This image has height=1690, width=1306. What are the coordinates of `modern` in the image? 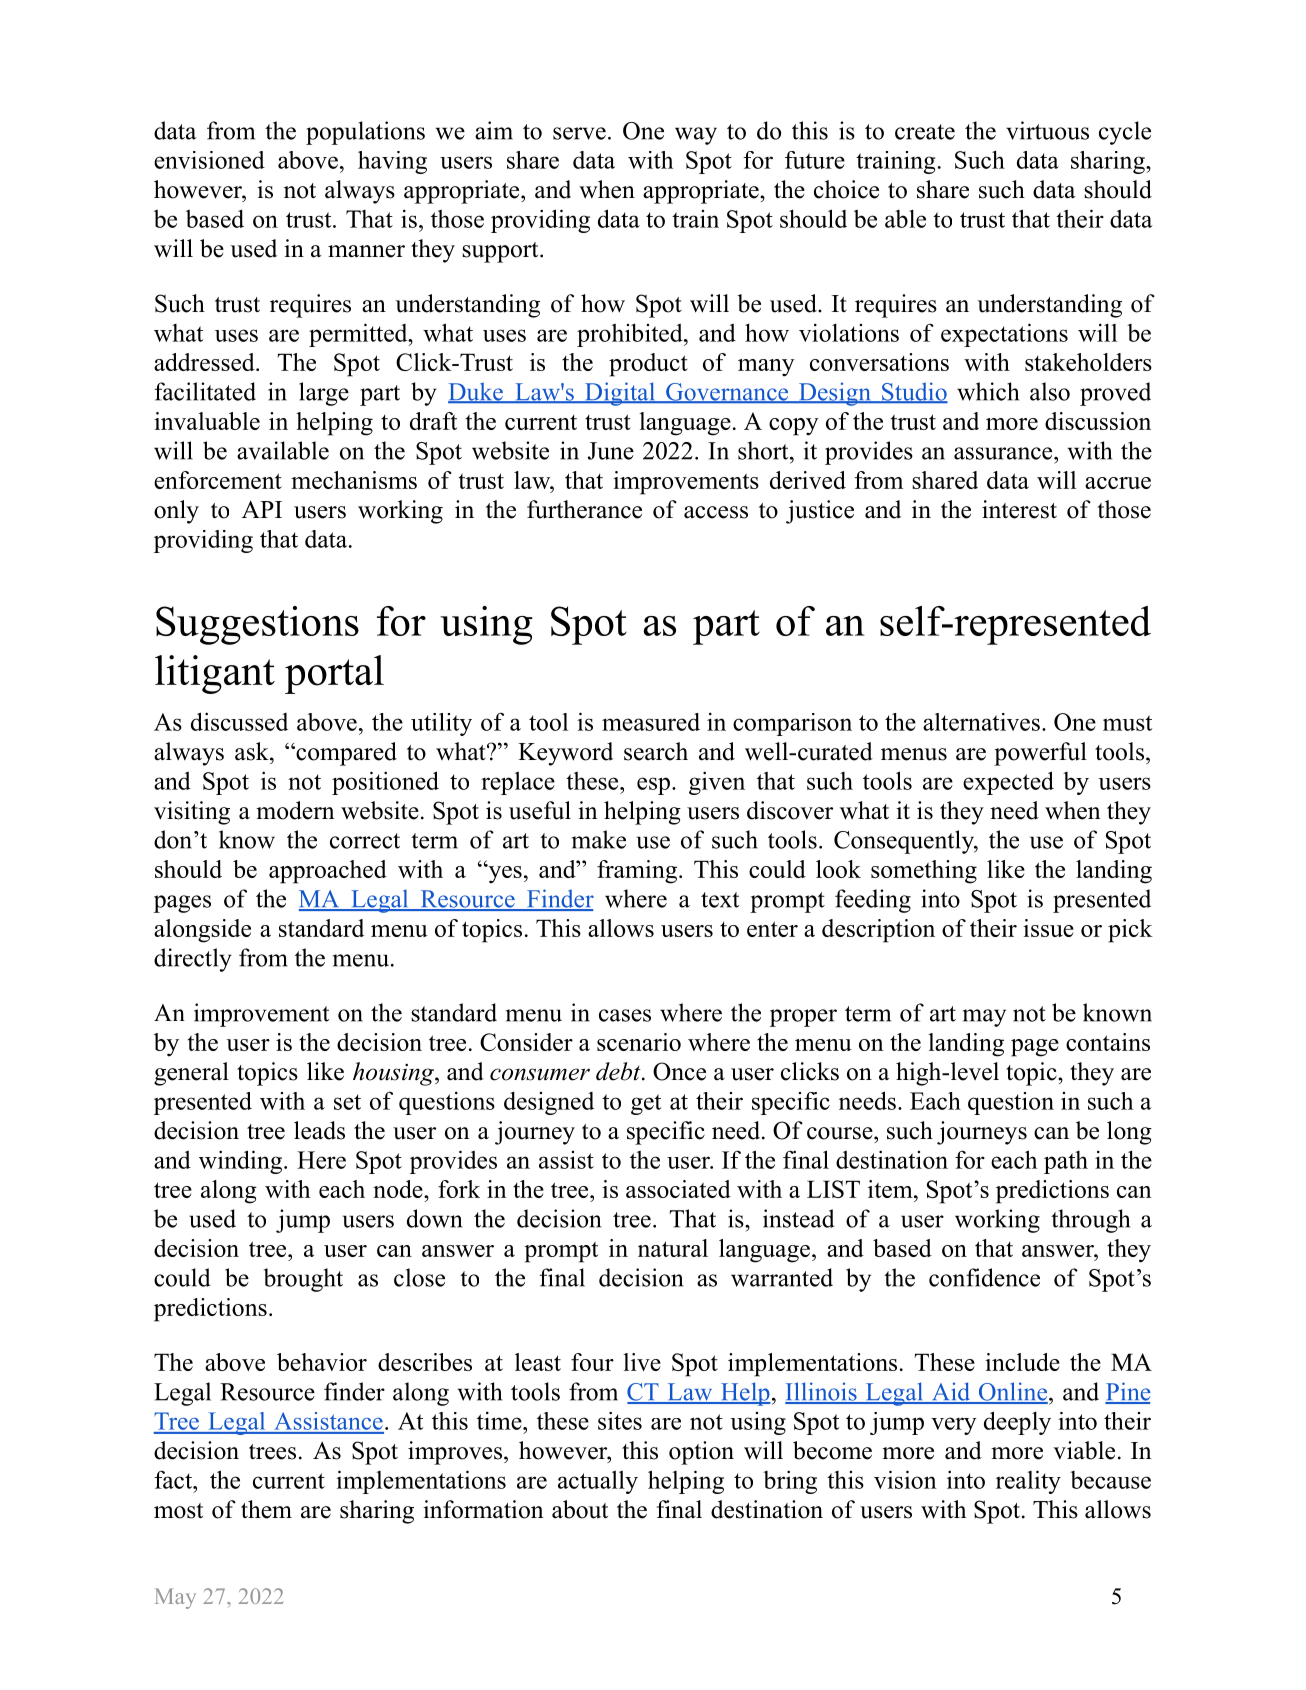 It's located at (295, 810).
